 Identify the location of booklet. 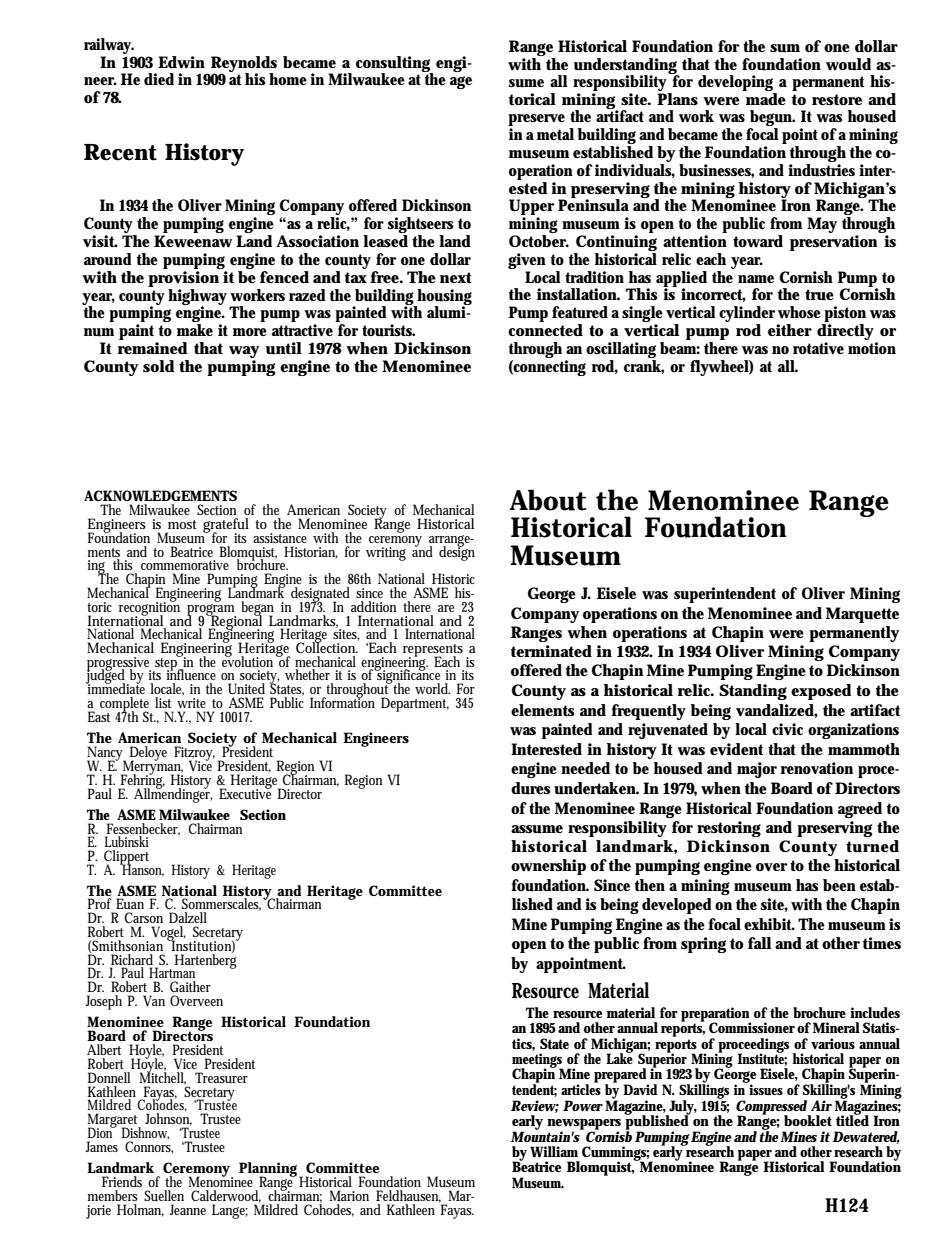
(808, 1120).
